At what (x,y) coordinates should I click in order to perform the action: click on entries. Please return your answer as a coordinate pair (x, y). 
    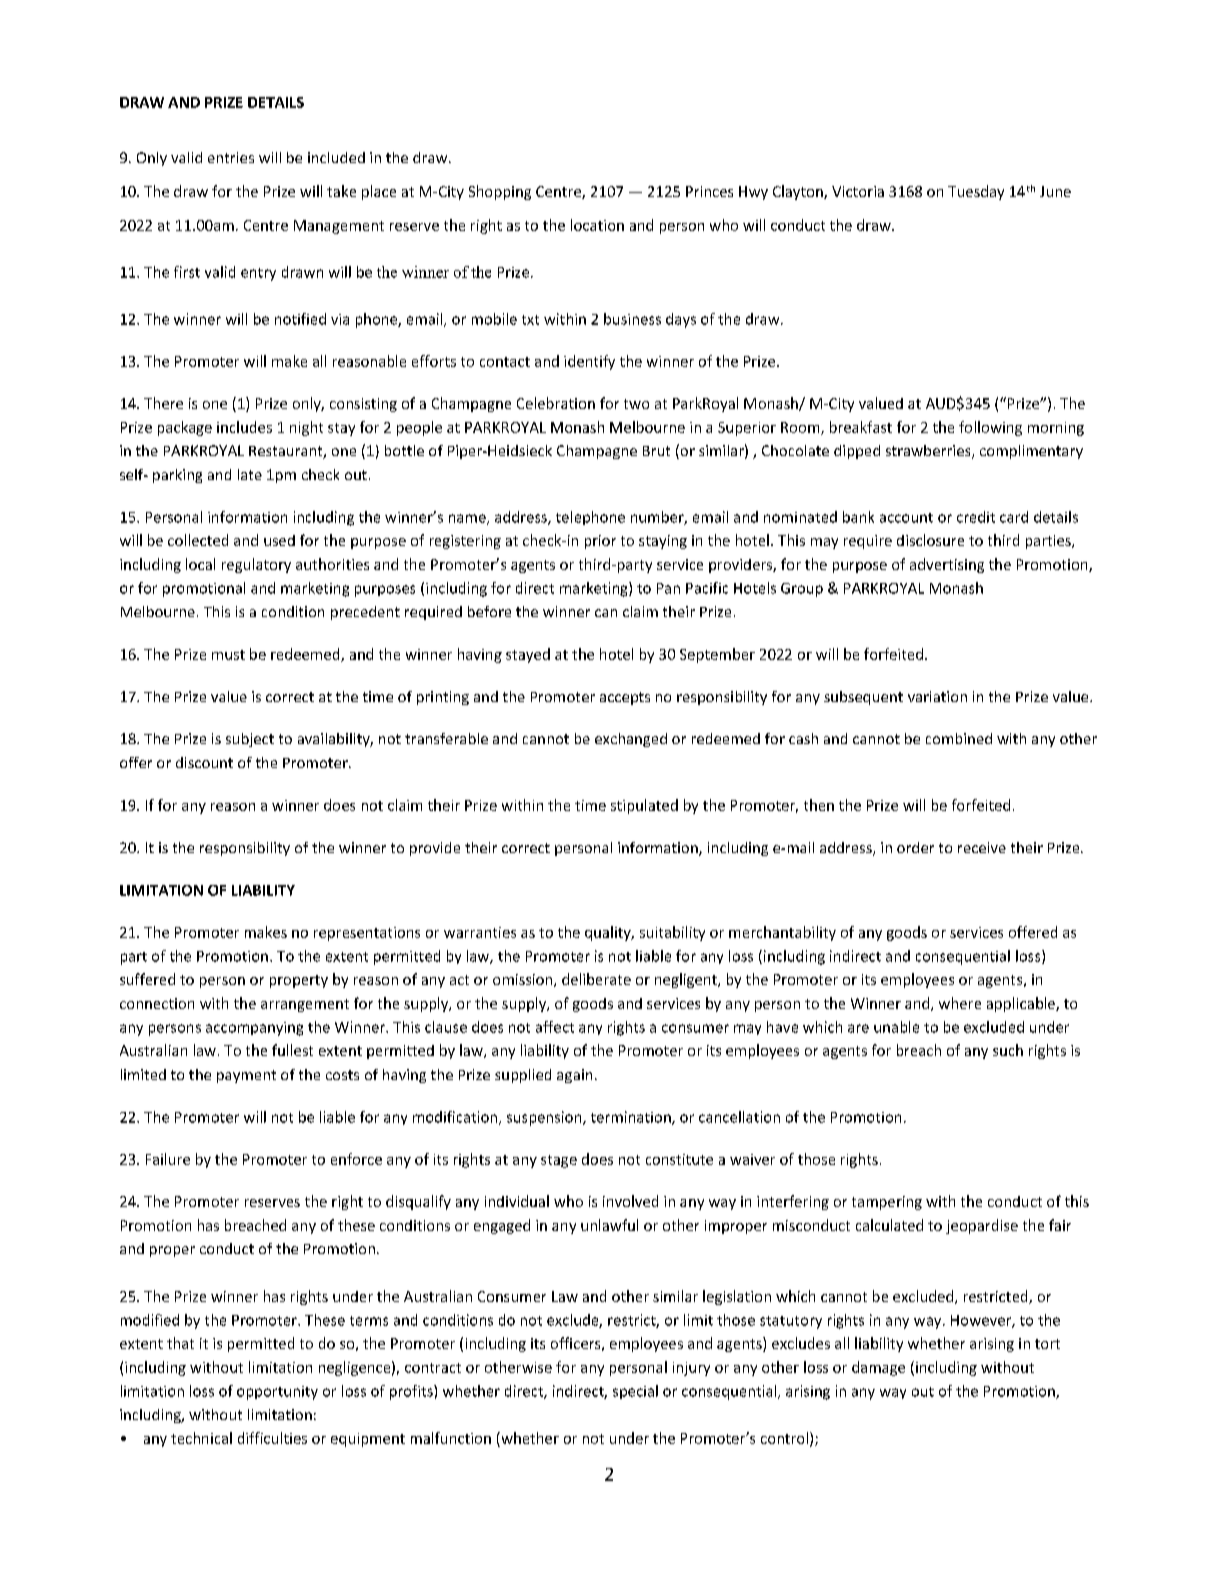
    Looking at the image, I should click on (231, 157).
